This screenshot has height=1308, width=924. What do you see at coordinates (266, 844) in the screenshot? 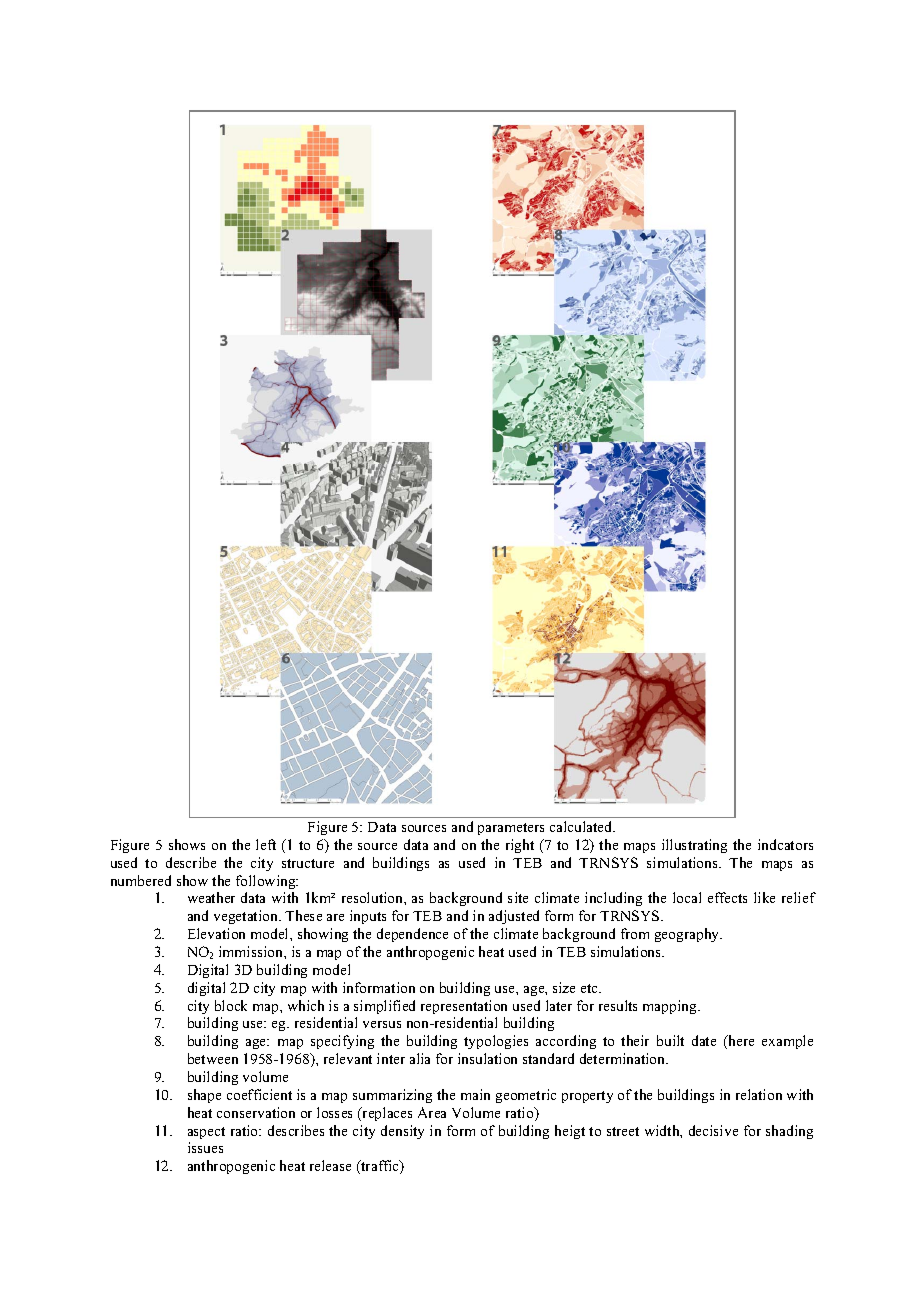
I see `left` at bounding box center [266, 844].
